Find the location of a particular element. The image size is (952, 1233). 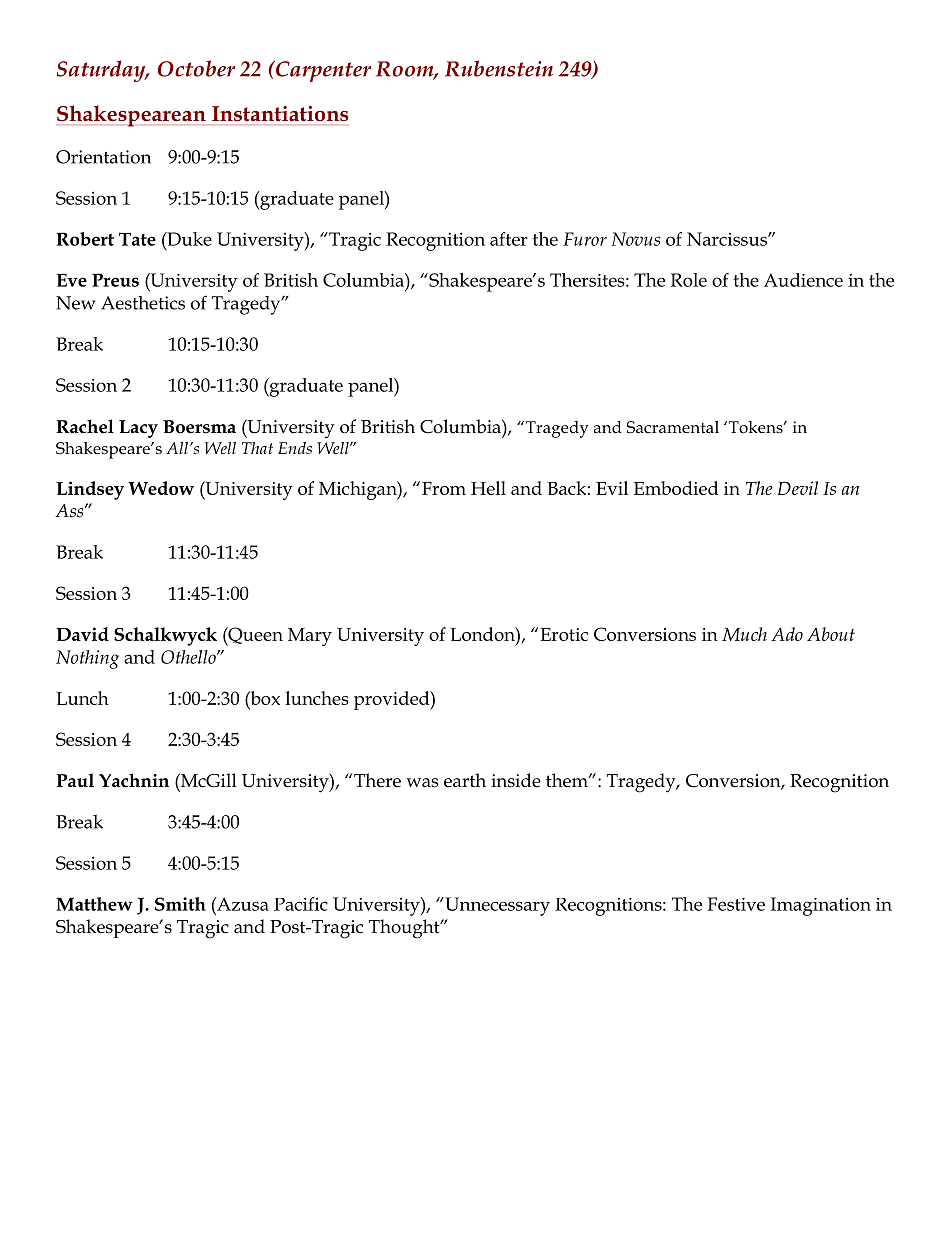

Lindsey is located at coordinates (90, 490).
